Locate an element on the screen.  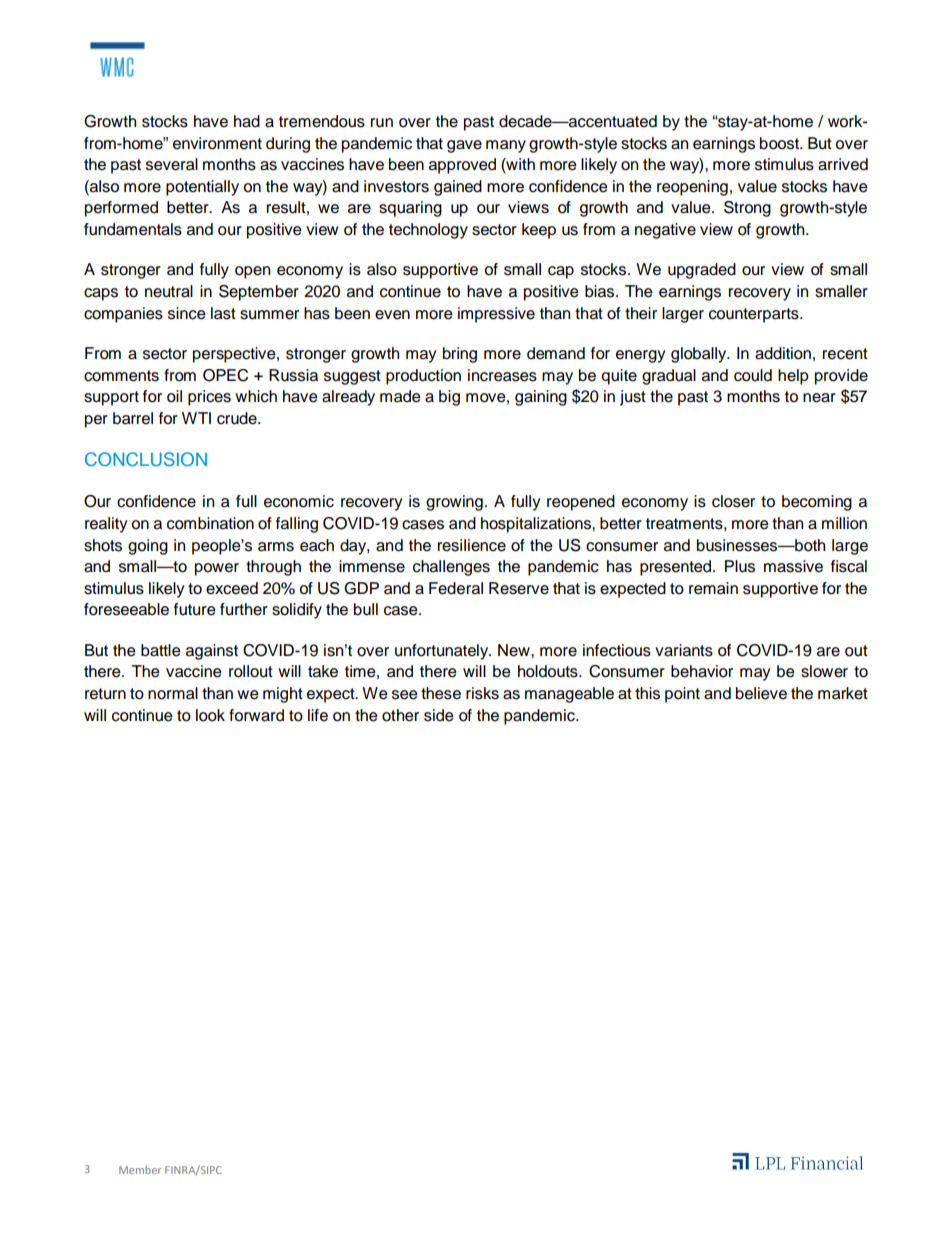
against is located at coordinates (212, 652).
